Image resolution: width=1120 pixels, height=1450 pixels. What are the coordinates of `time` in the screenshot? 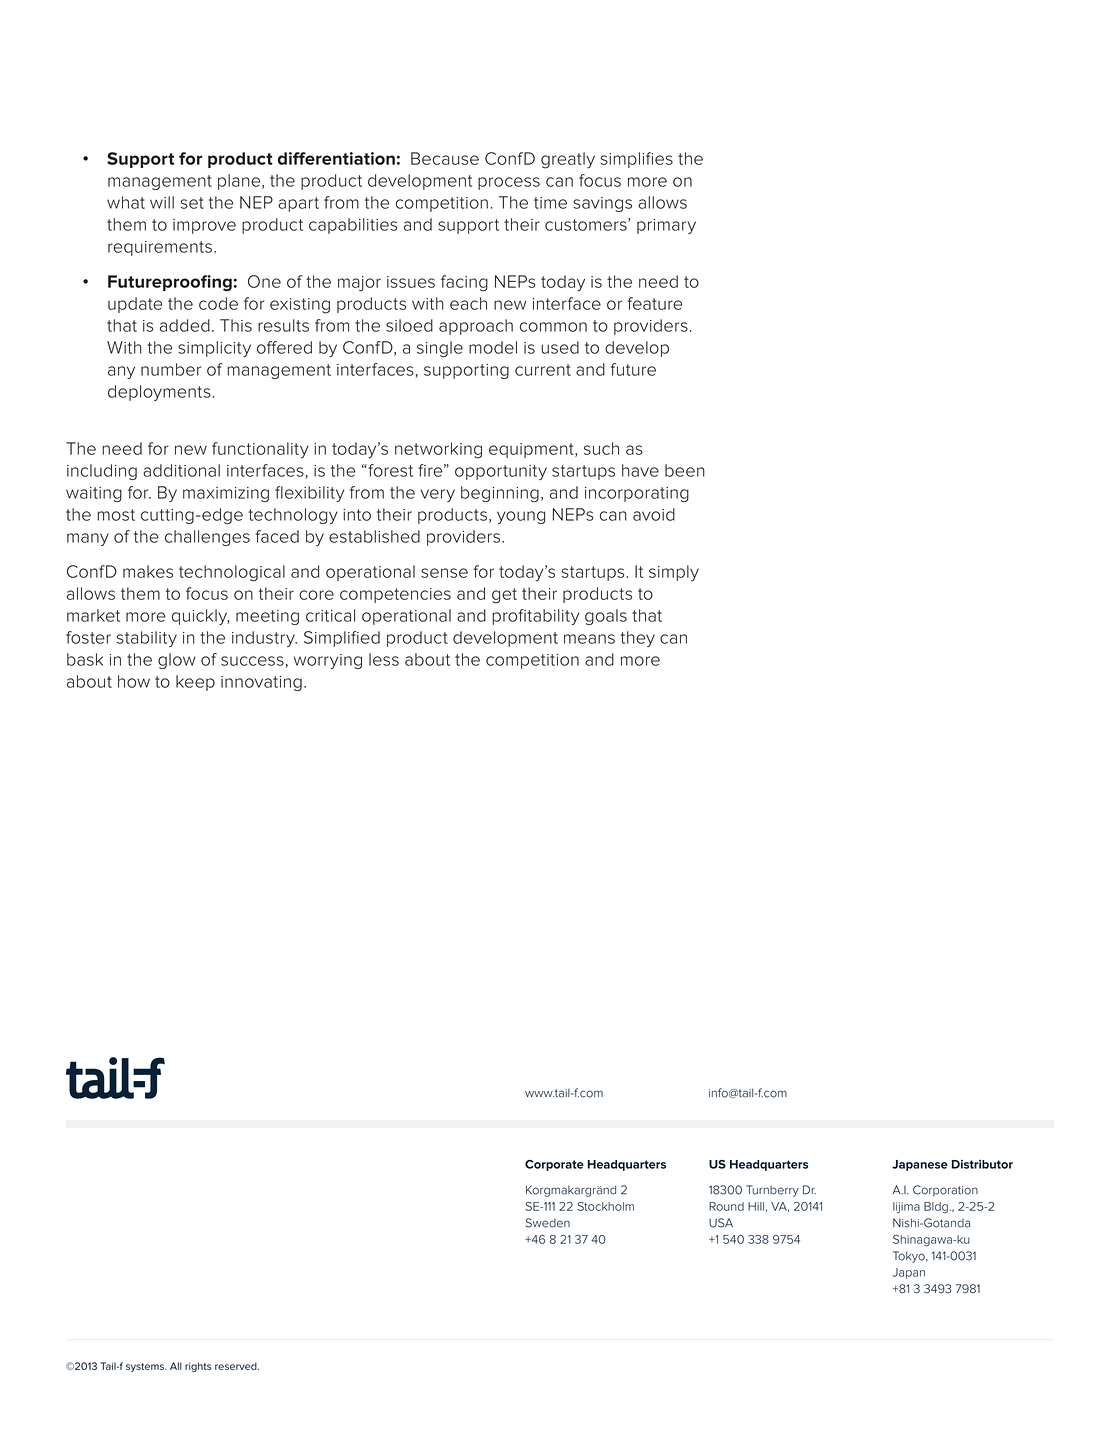 It's located at (550, 203).
